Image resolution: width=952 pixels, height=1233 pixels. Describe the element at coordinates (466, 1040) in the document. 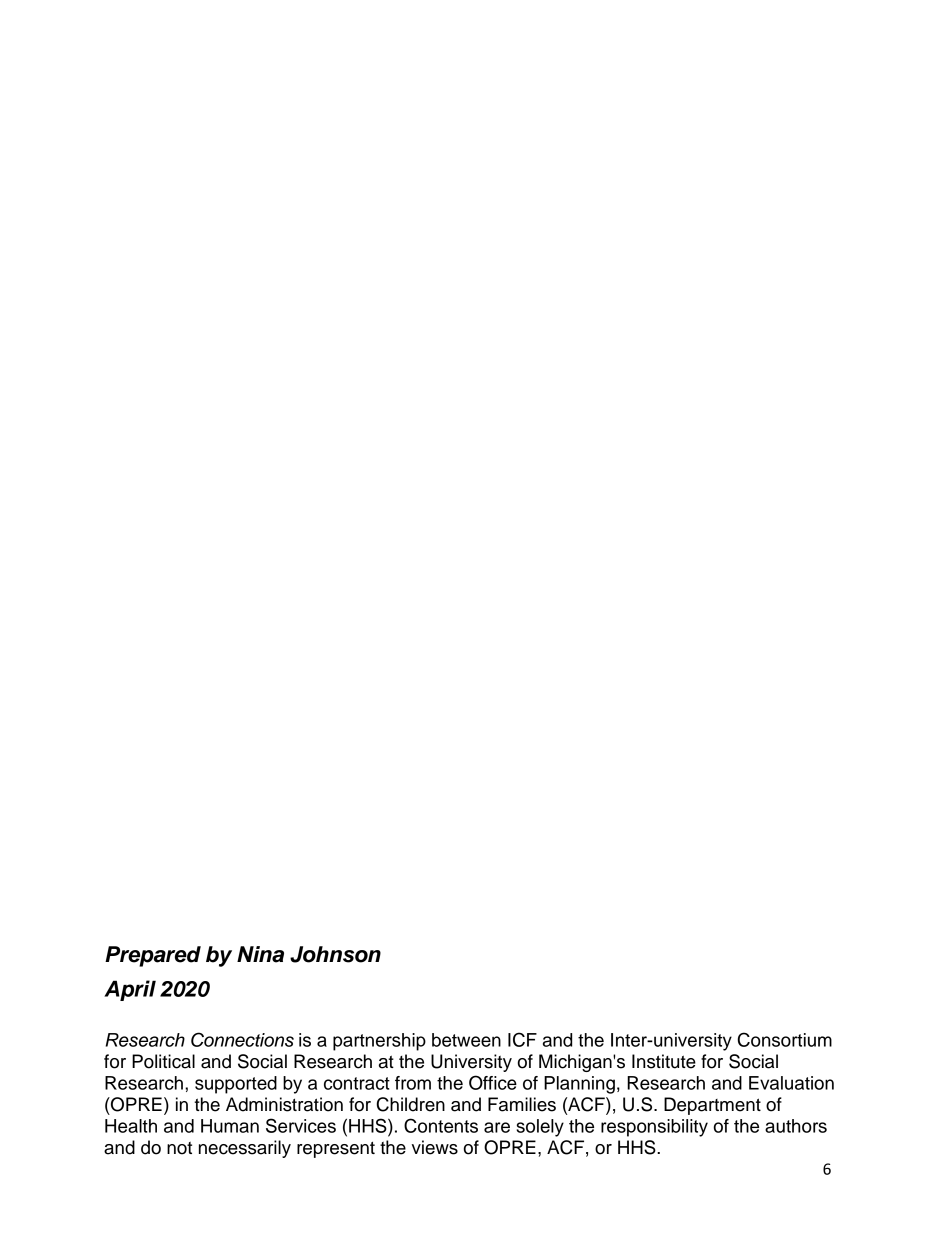

I see `between` at that location.
